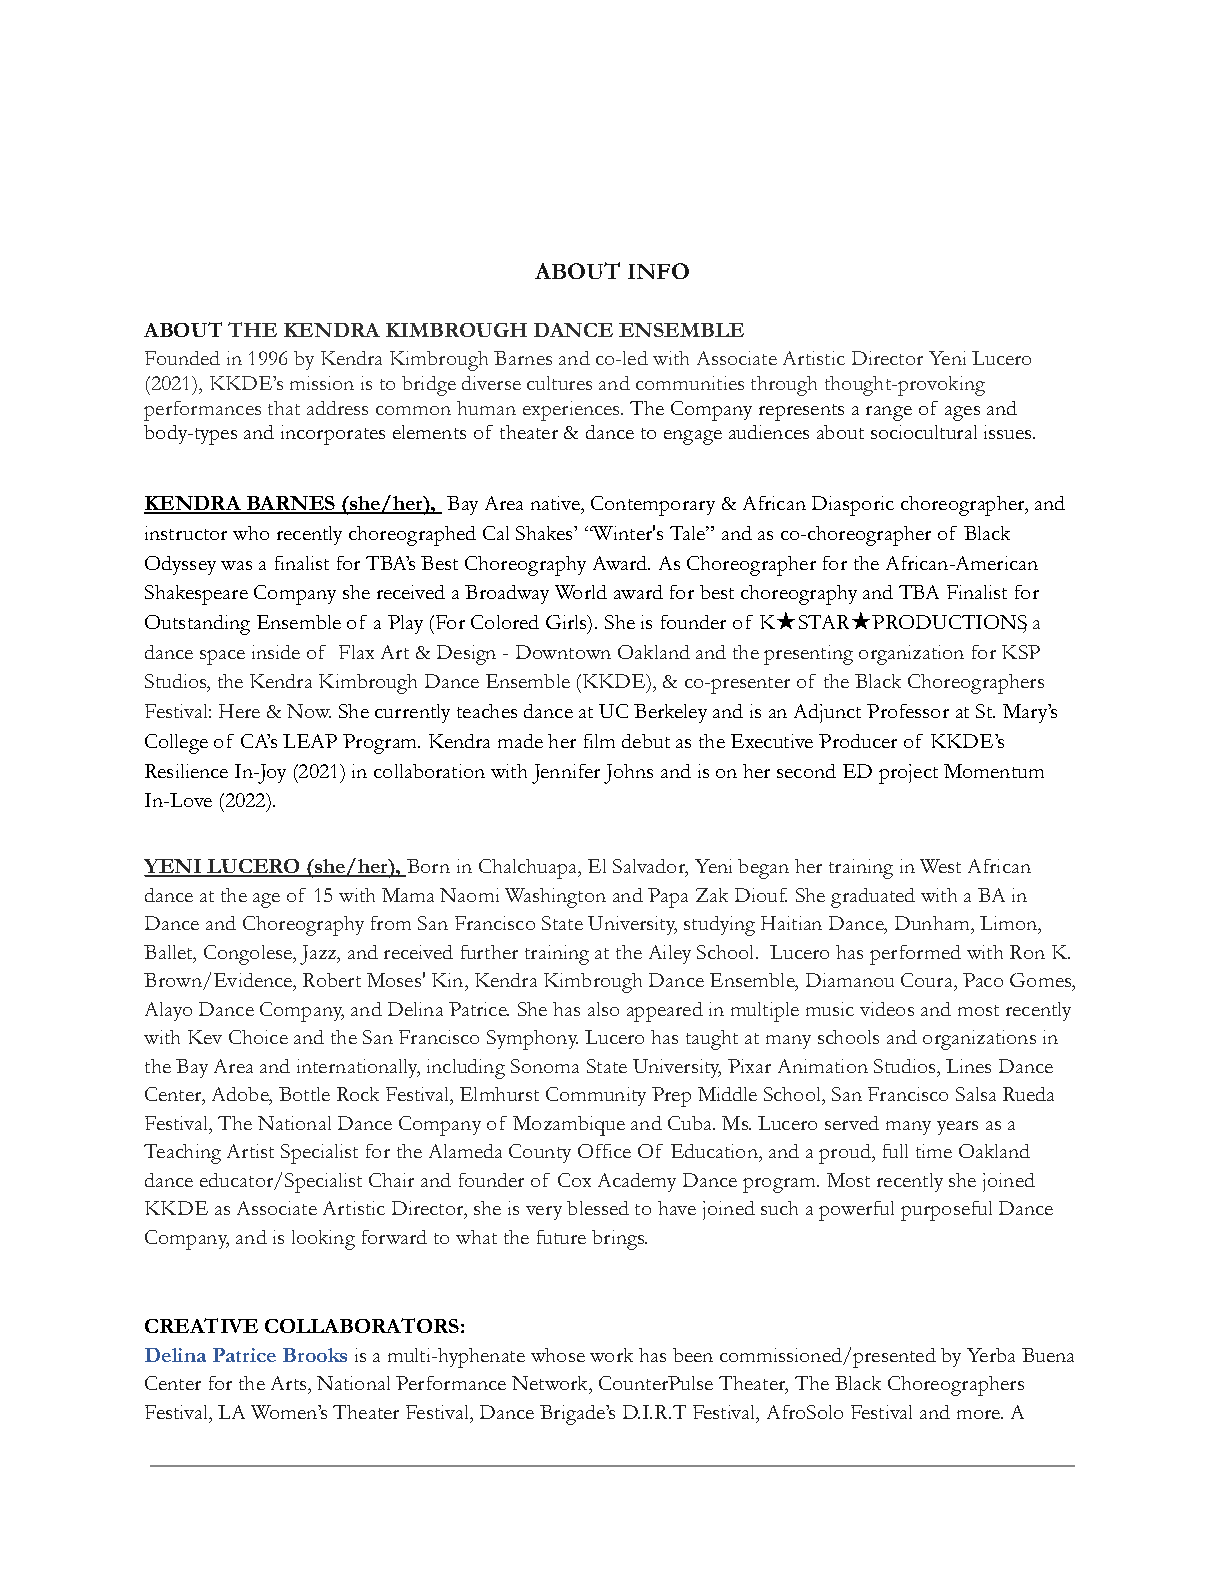 The height and width of the screenshot is (1585, 1225). What do you see at coordinates (962, 413) in the screenshot?
I see `ages` at bounding box center [962, 413].
